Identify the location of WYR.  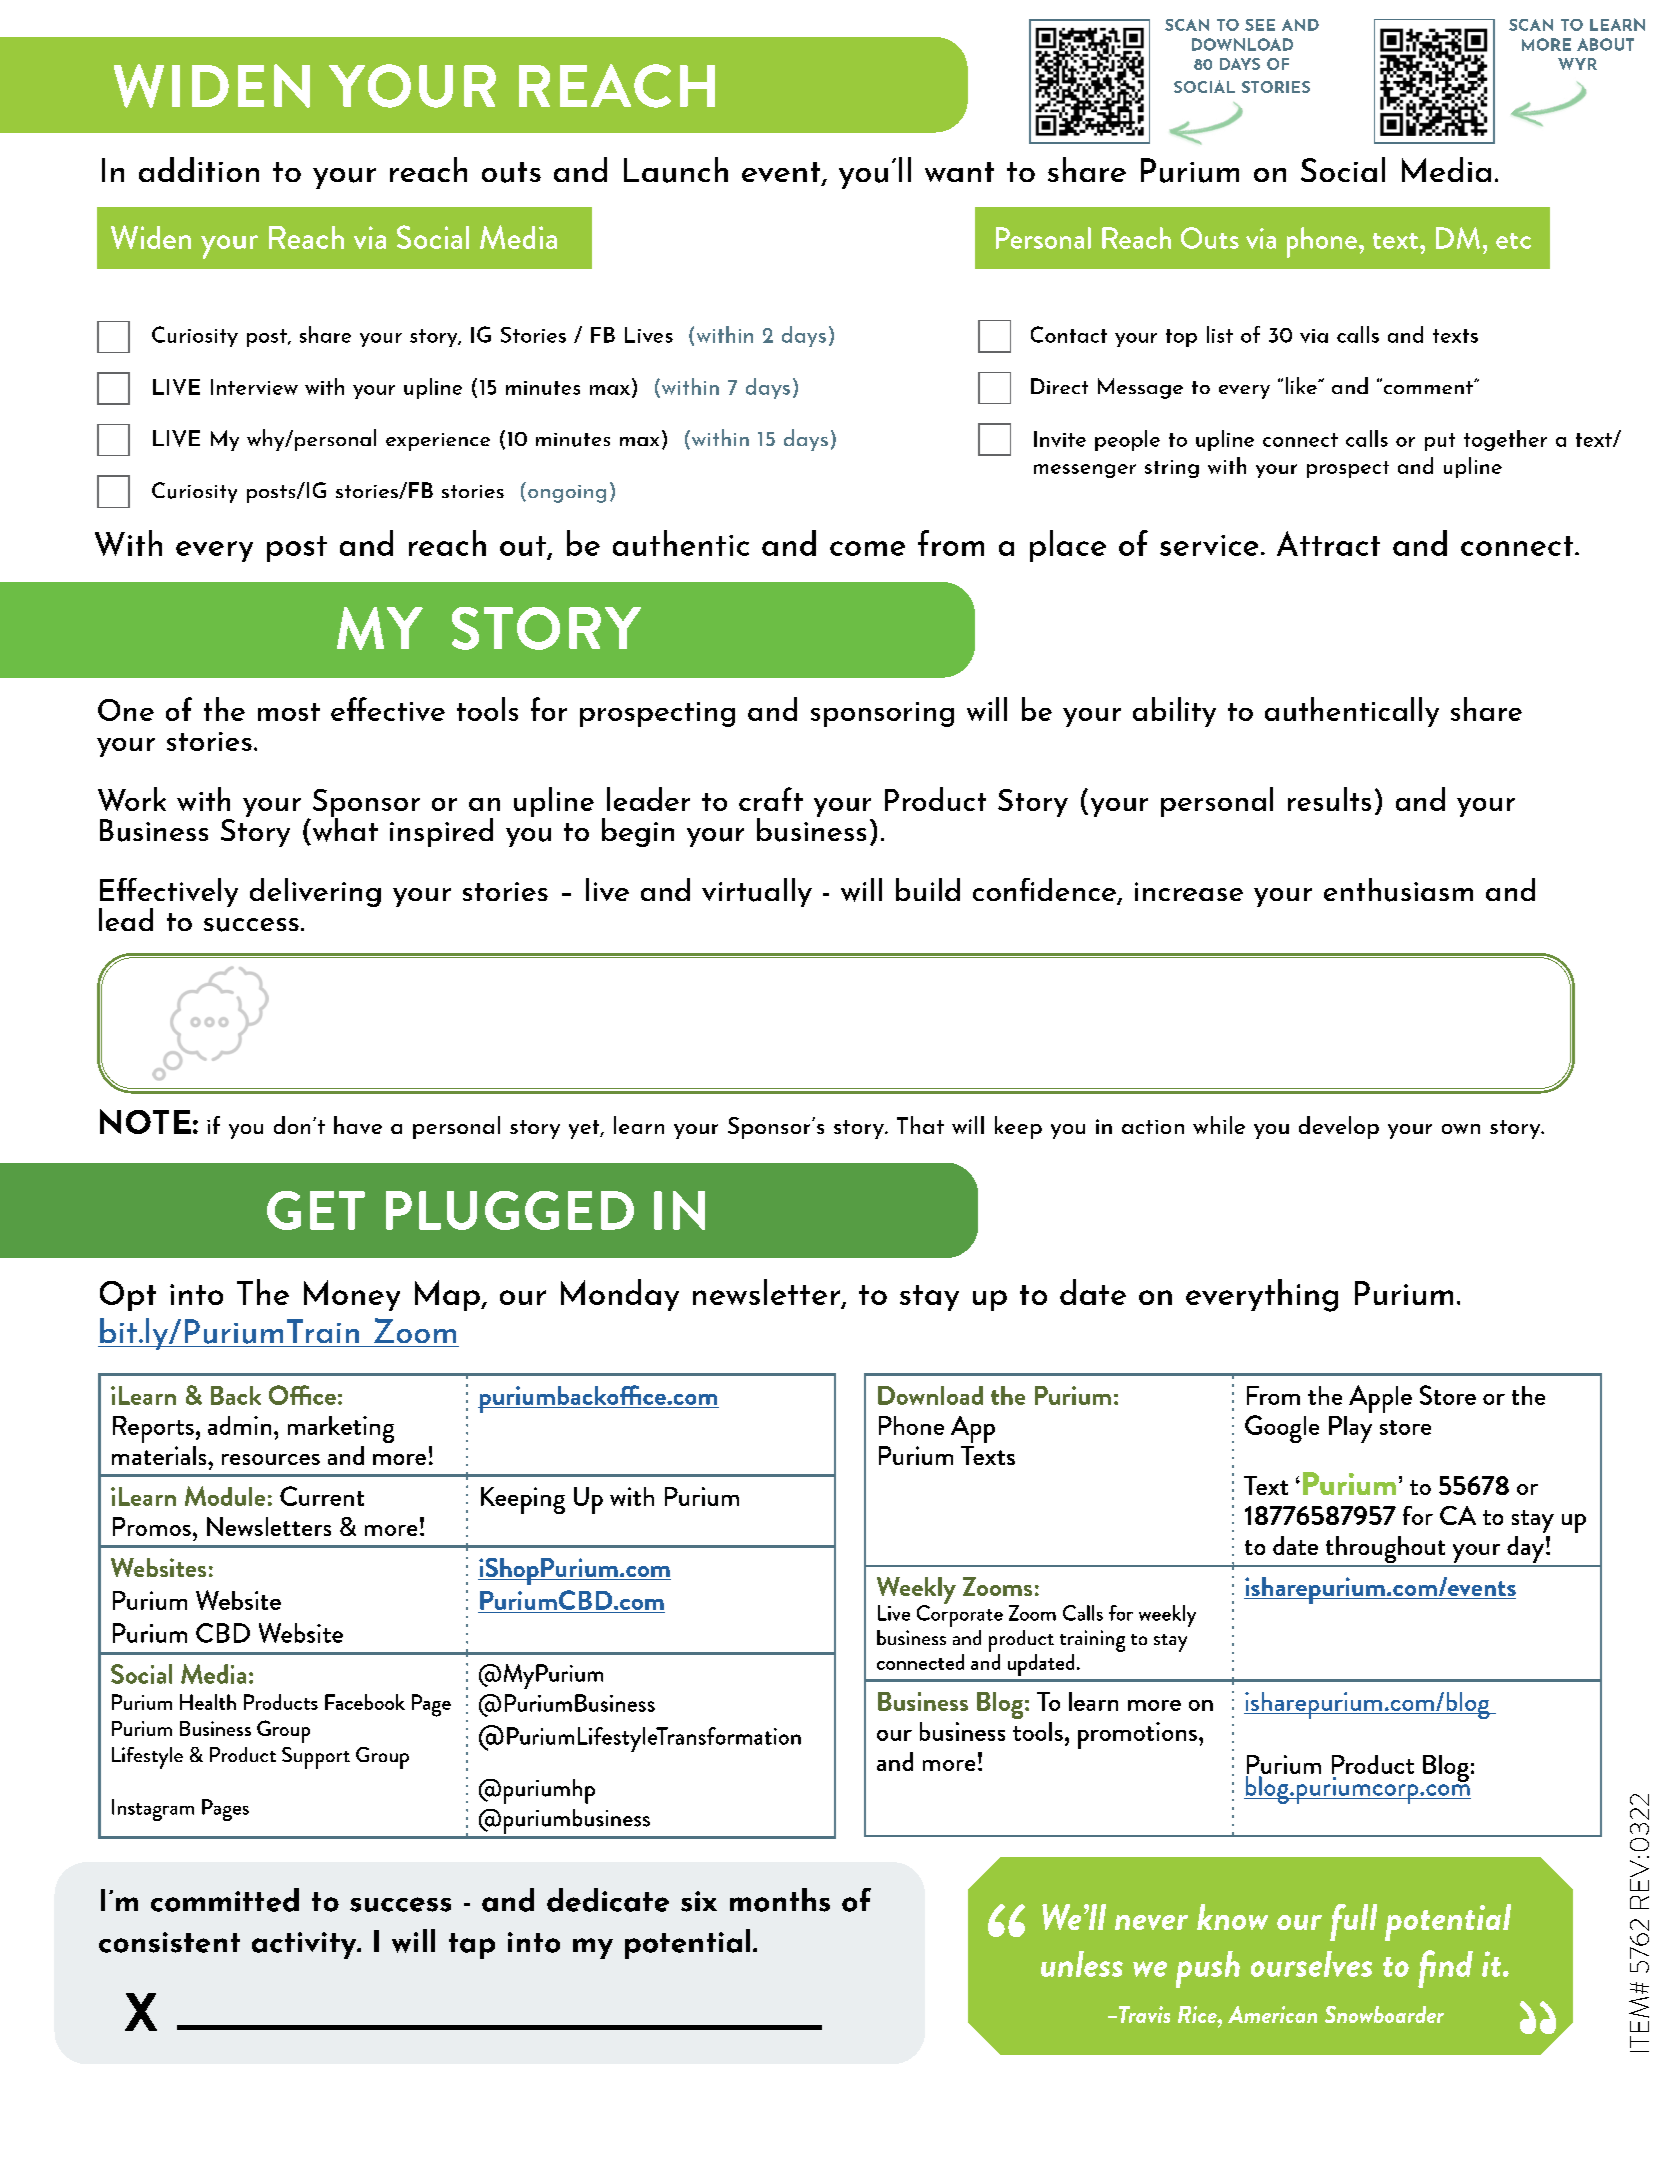
(1577, 64).
